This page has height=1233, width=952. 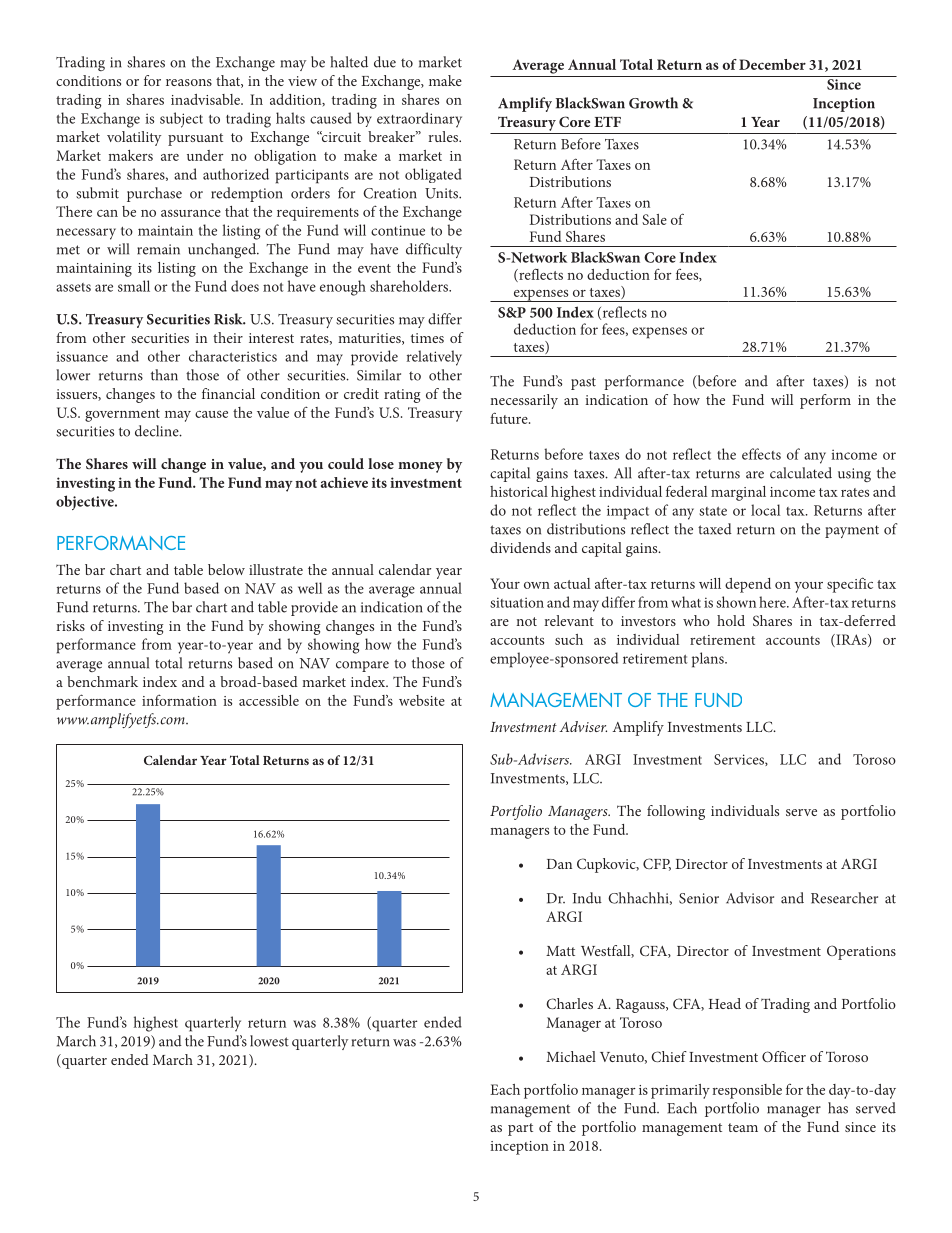 What do you see at coordinates (226, 569) in the page?
I see `below` at bounding box center [226, 569].
